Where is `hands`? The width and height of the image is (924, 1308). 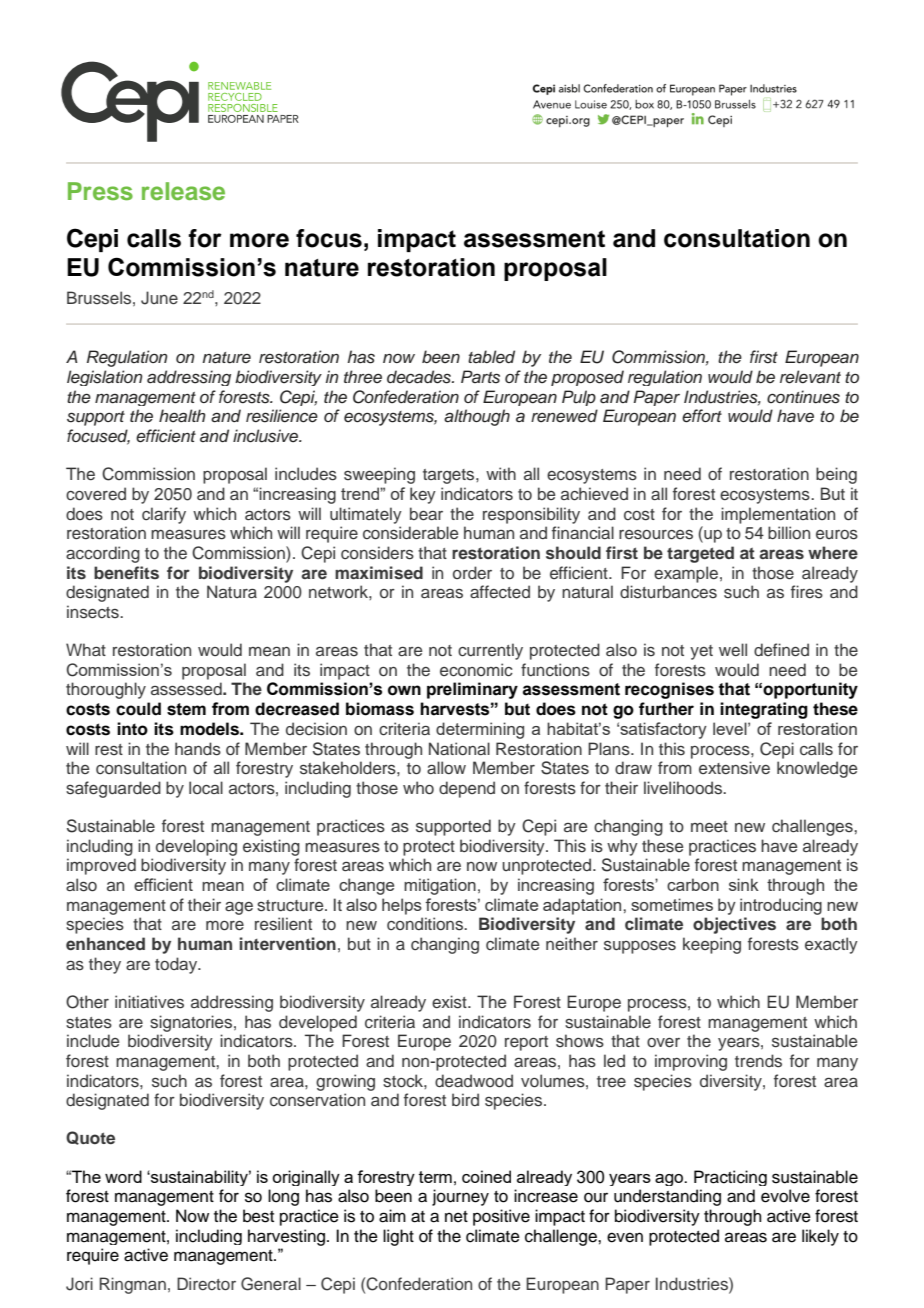 hands is located at coordinates (198, 749).
